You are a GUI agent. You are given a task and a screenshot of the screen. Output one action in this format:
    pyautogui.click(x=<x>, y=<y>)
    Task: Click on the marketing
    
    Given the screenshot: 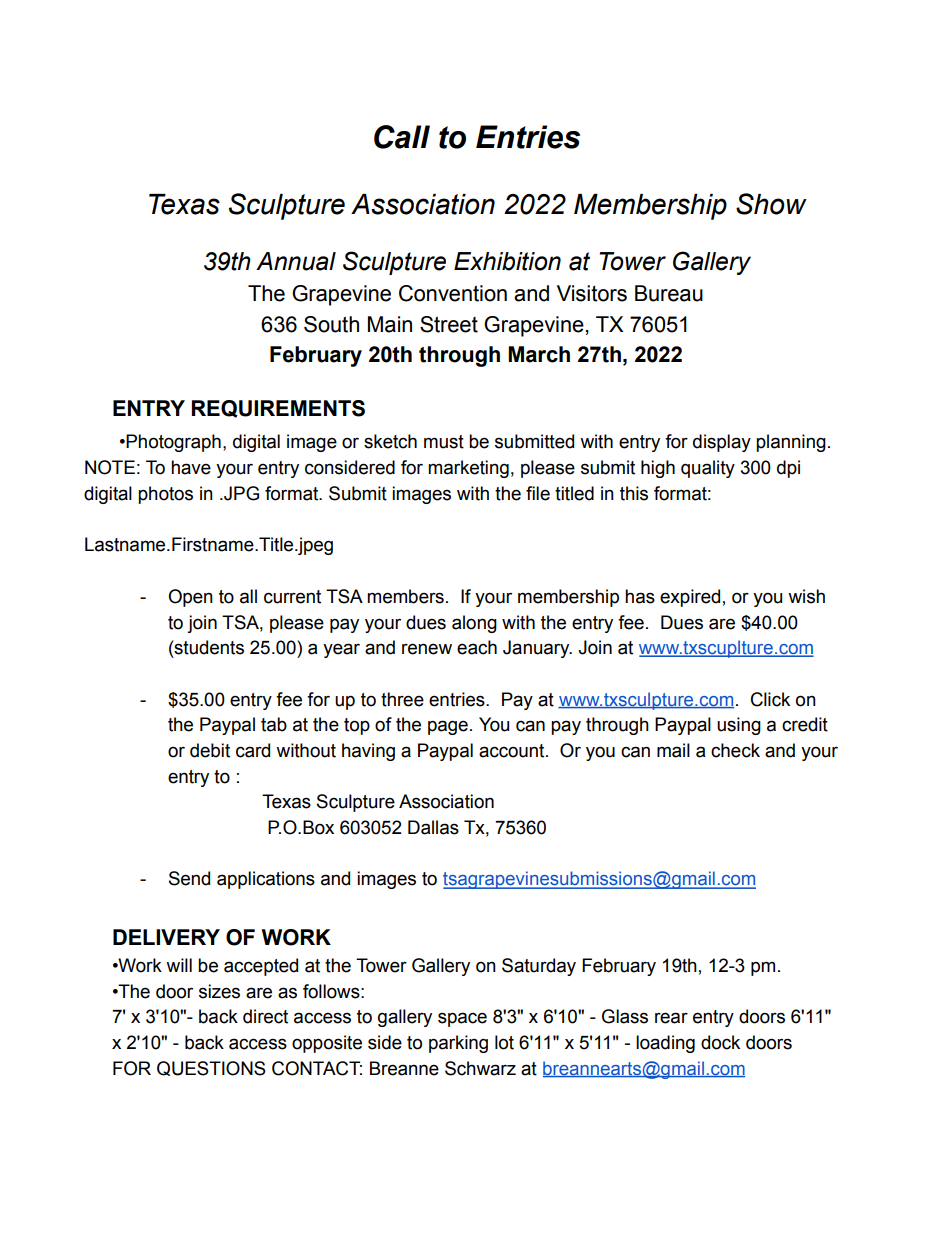 What is the action you would take?
    pyautogui.click(x=468, y=469)
